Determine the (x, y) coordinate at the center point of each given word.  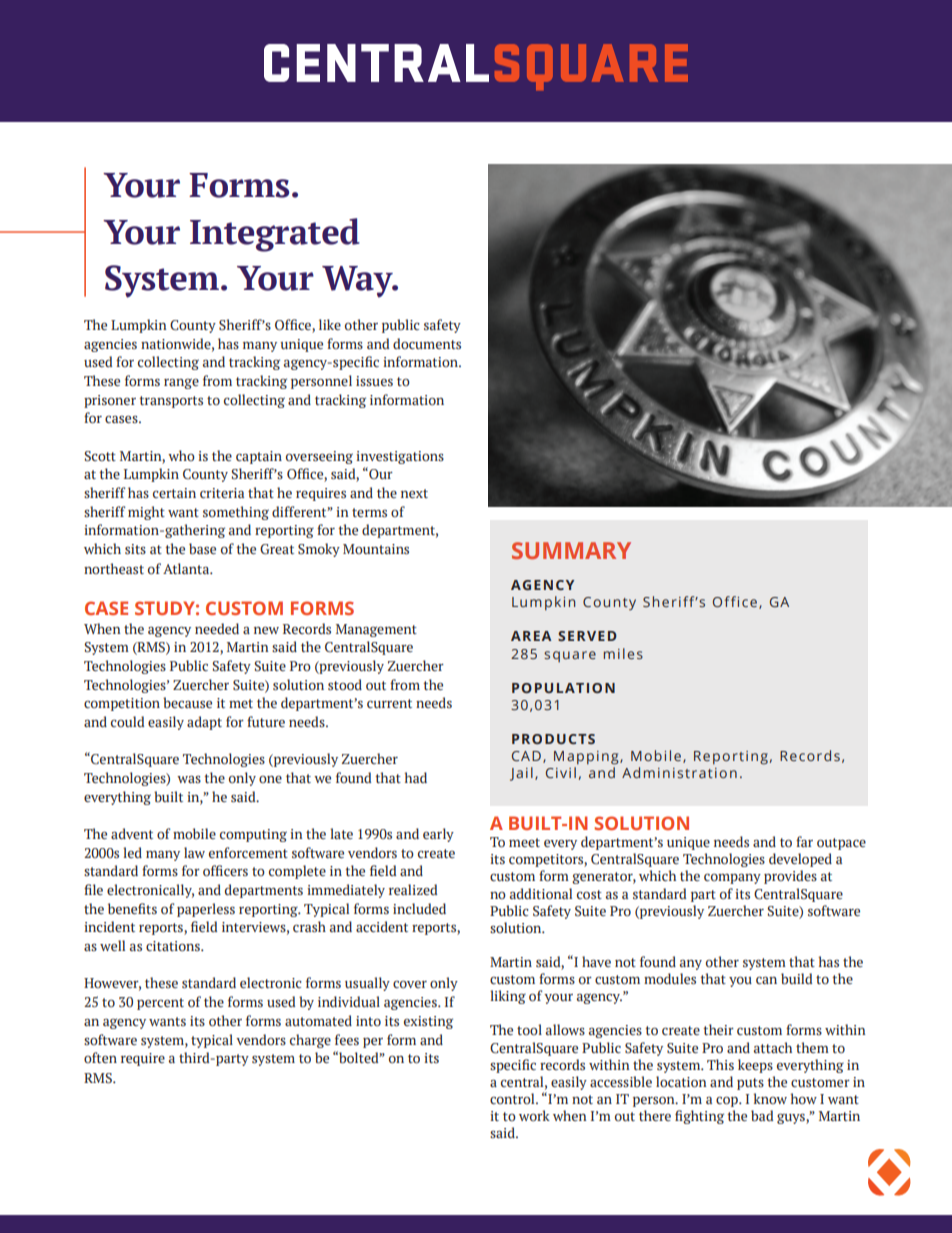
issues (374, 381)
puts (750, 1084)
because (187, 703)
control (513, 1098)
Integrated (275, 235)
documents (427, 343)
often (100, 1057)
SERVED (587, 636)
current (389, 703)
